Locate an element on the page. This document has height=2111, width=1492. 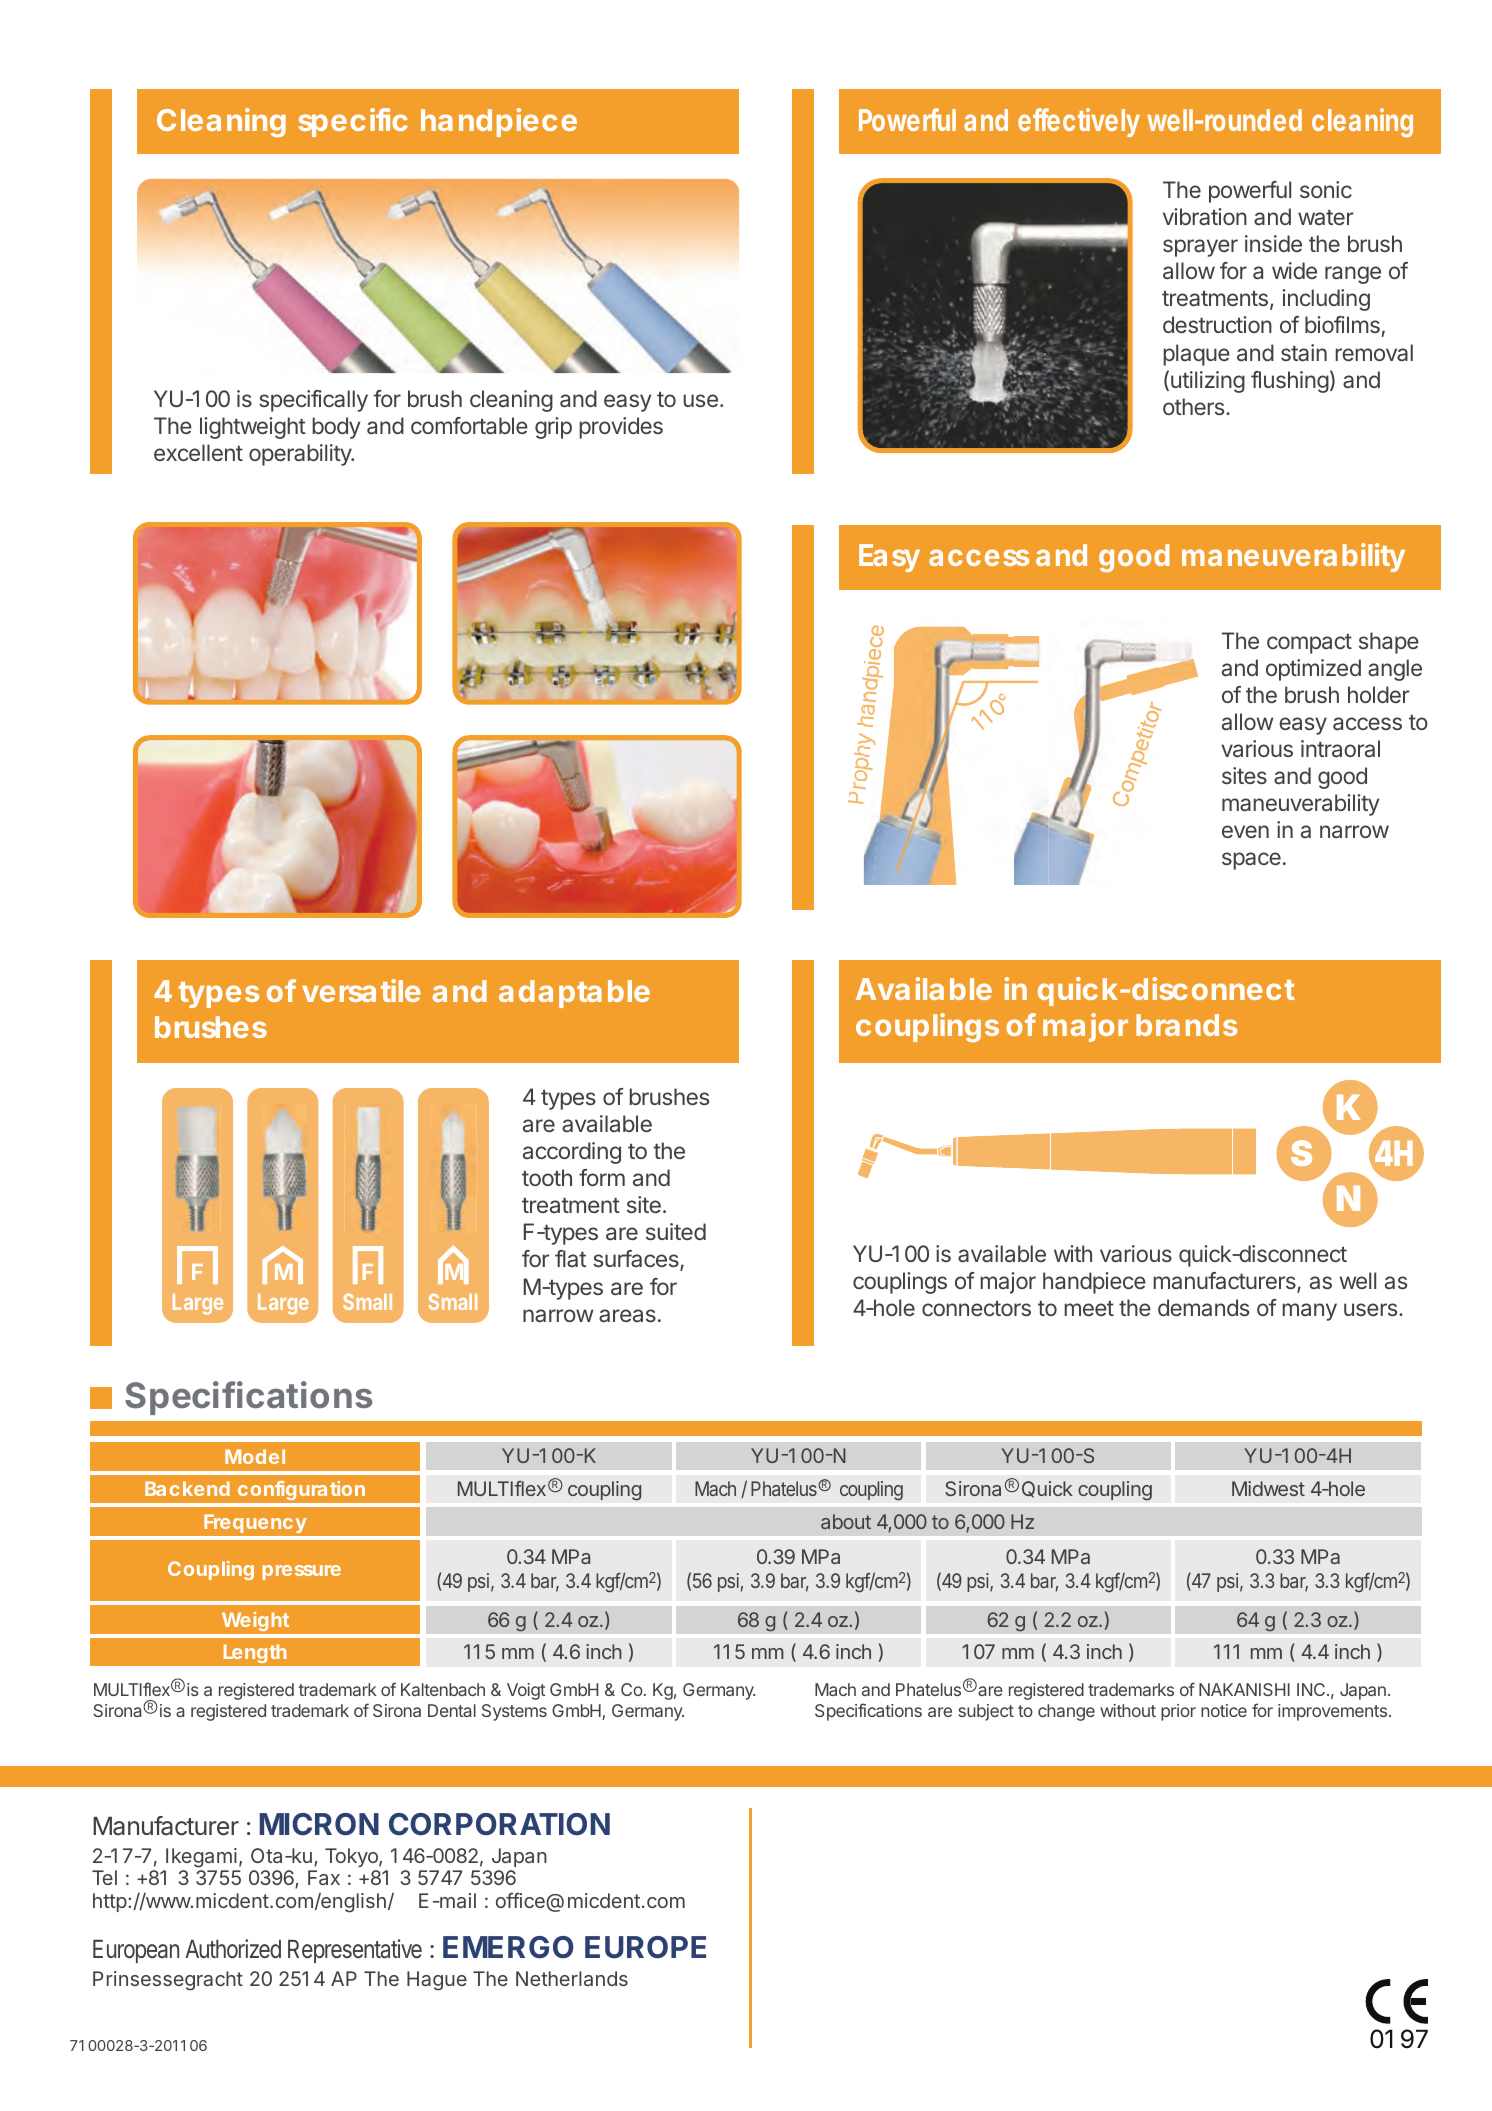
versatile is located at coordinates (361, 990).
